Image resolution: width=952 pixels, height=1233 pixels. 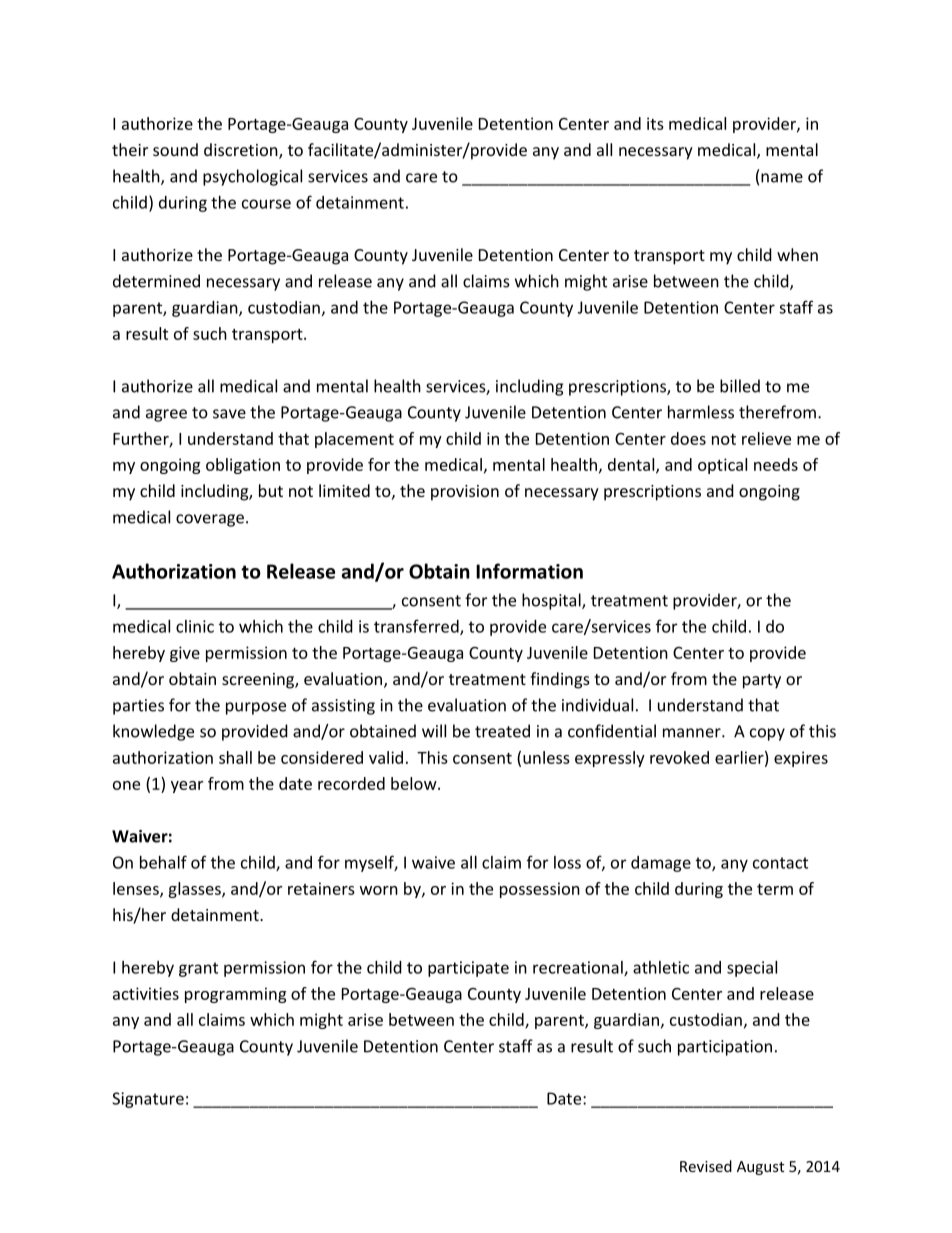 I want to click on year, so click(x=187, y=787).
